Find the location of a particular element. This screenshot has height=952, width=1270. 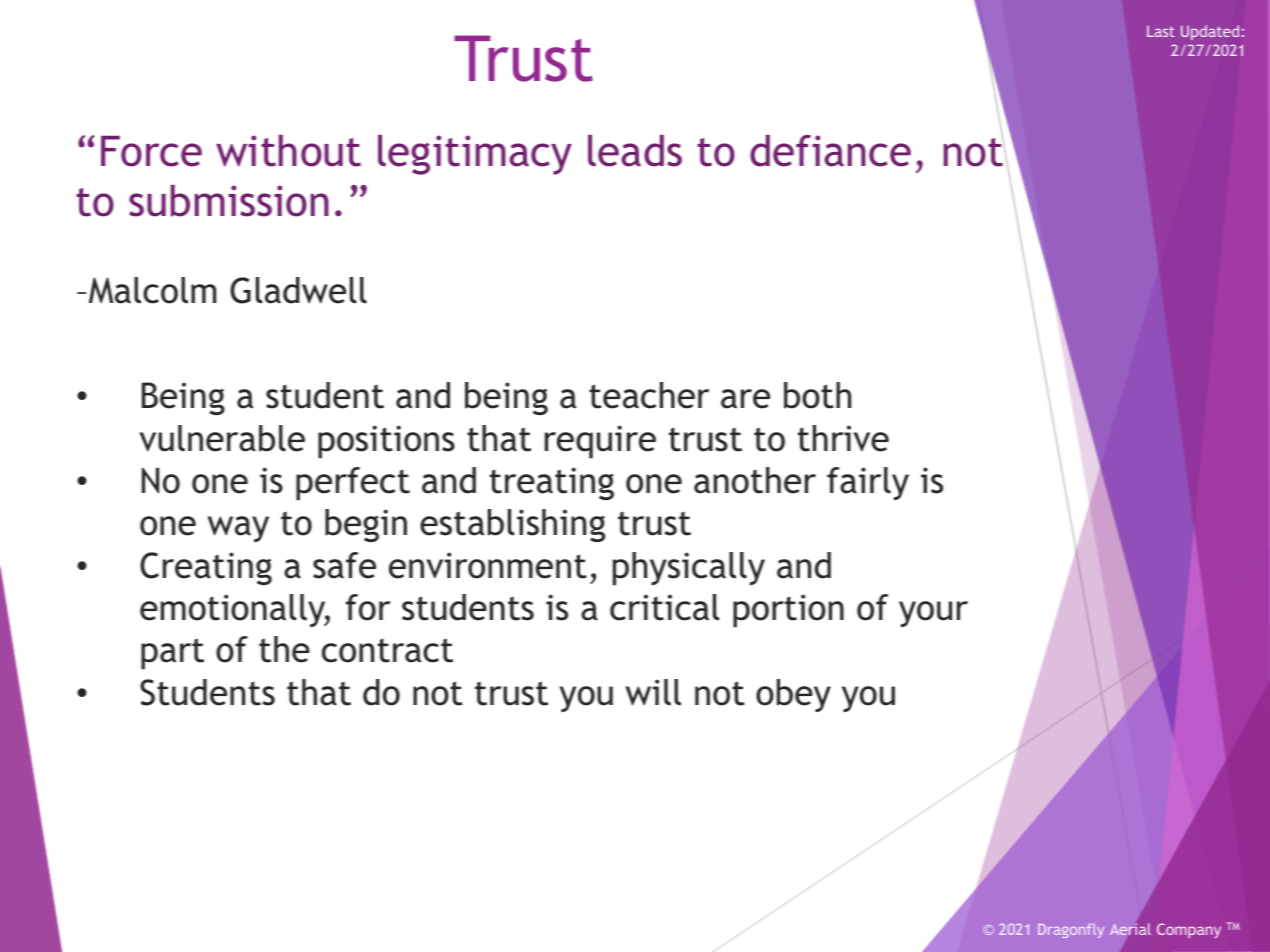

without is located at coordinates (288, 151).
